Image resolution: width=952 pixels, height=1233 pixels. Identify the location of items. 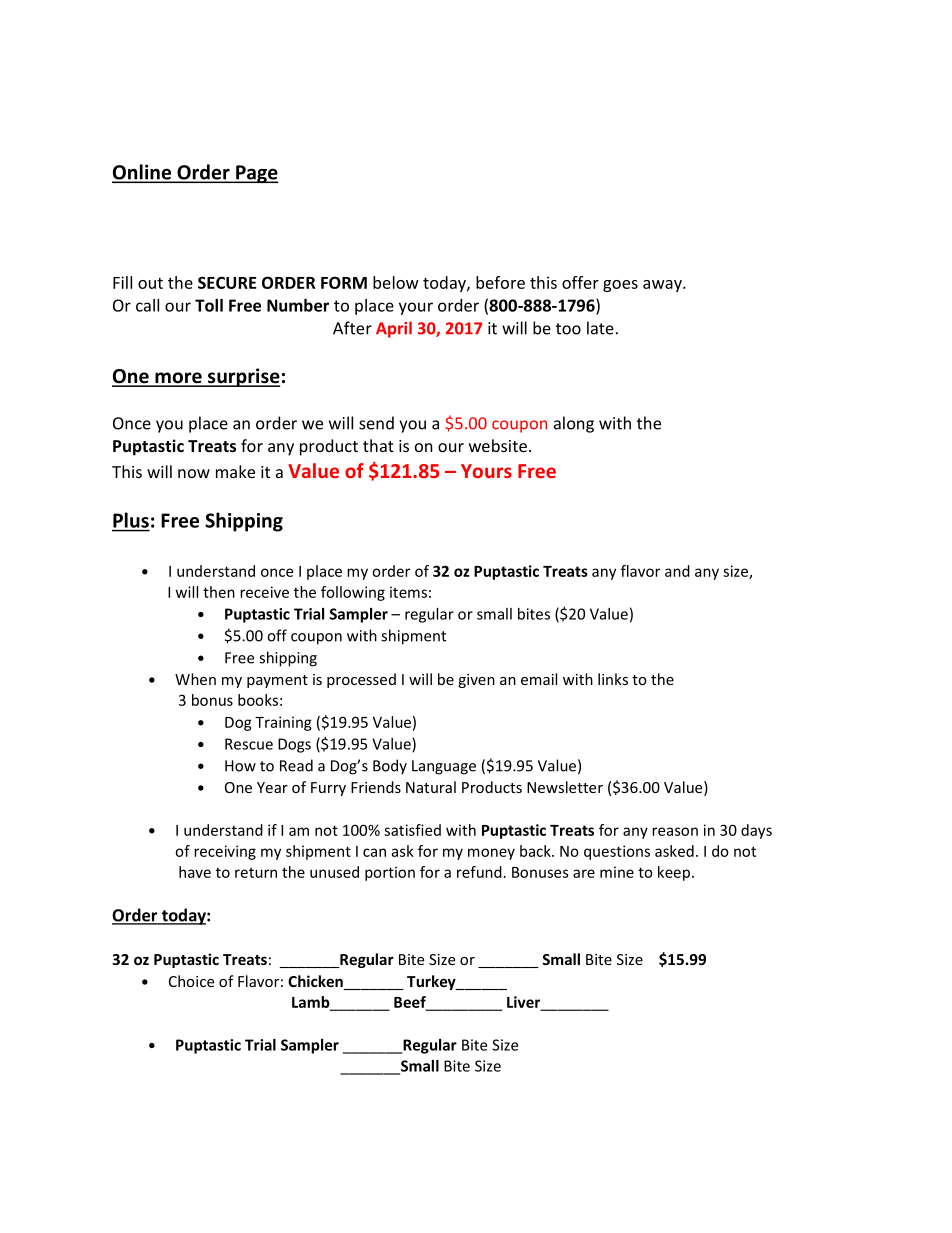
(408, 592).
